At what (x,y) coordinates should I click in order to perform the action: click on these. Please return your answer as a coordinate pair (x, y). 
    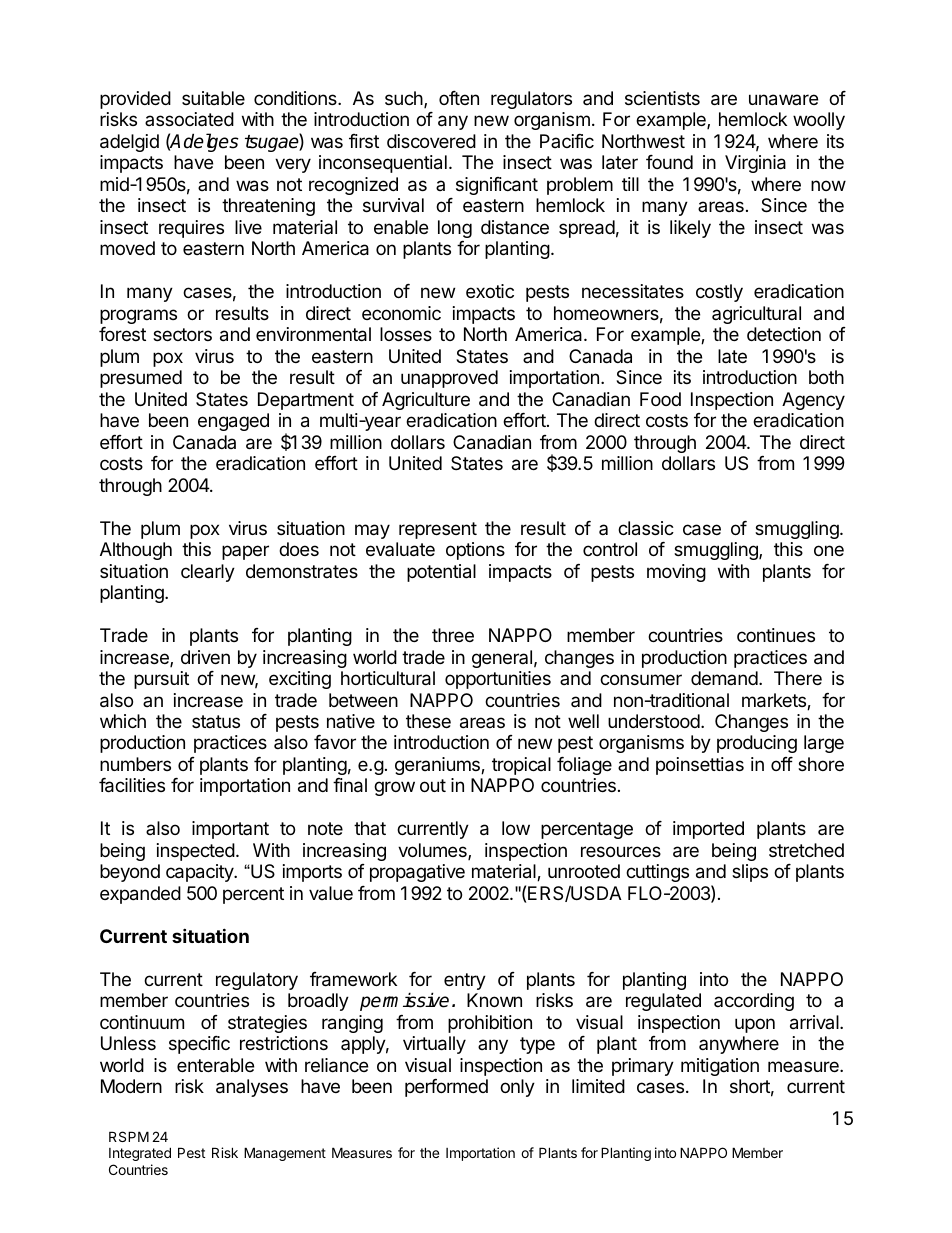
    Looking at the image, I should click on (428, 721).
